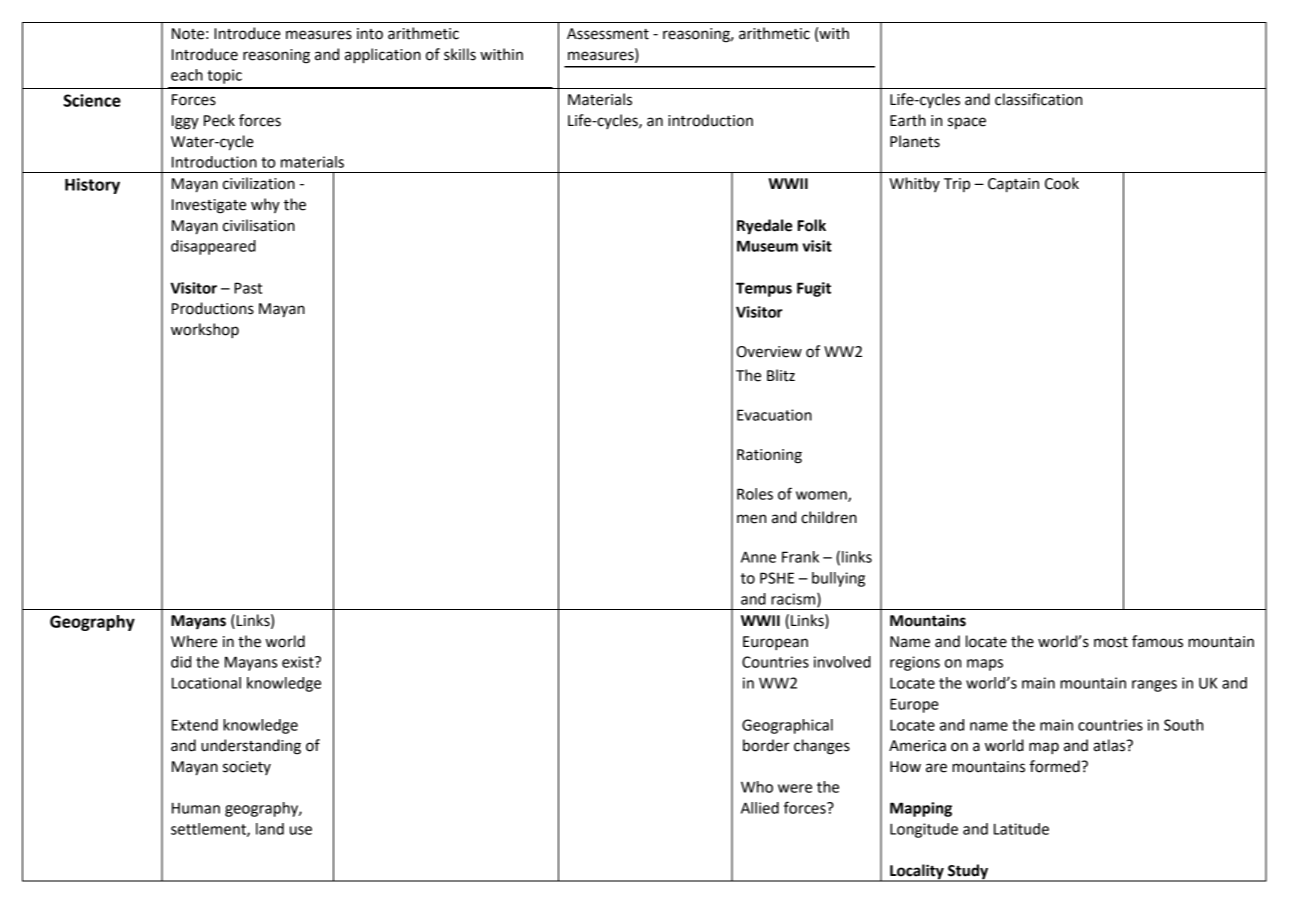  What do you see at coordinates (1111, 642) in the page?
I see `most` at bounding box center [1111, 642].
